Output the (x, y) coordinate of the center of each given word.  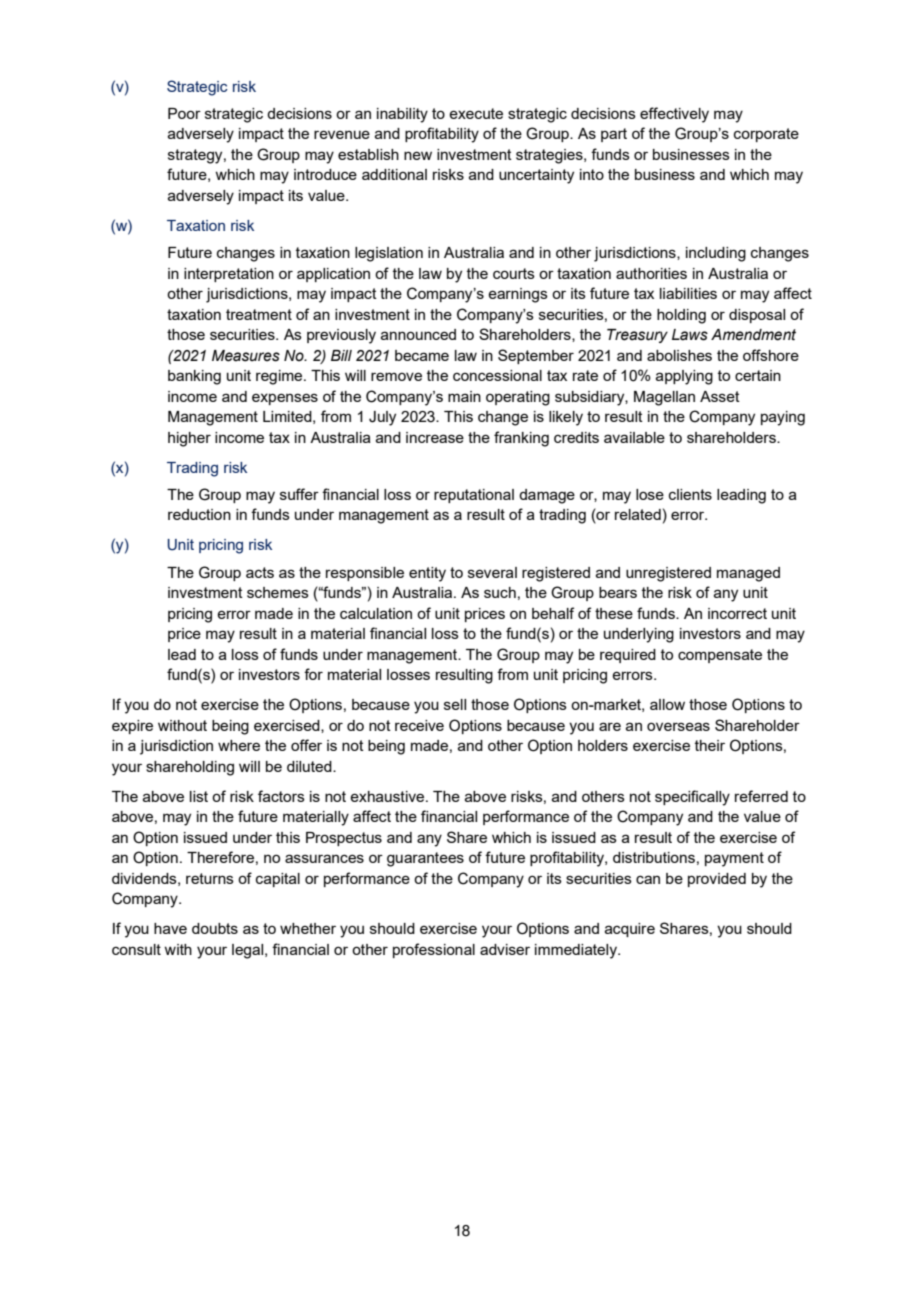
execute (476, 113)
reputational (474, 496)
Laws (690, 335)
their (710, 745)
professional (434, 950)
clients (690, 494)
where (239, 745)
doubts (215, 928)
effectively (674, 115)
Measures (246, 356)
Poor (184, 113)
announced (418, 334)
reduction (199, 514)
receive (419, 725)
